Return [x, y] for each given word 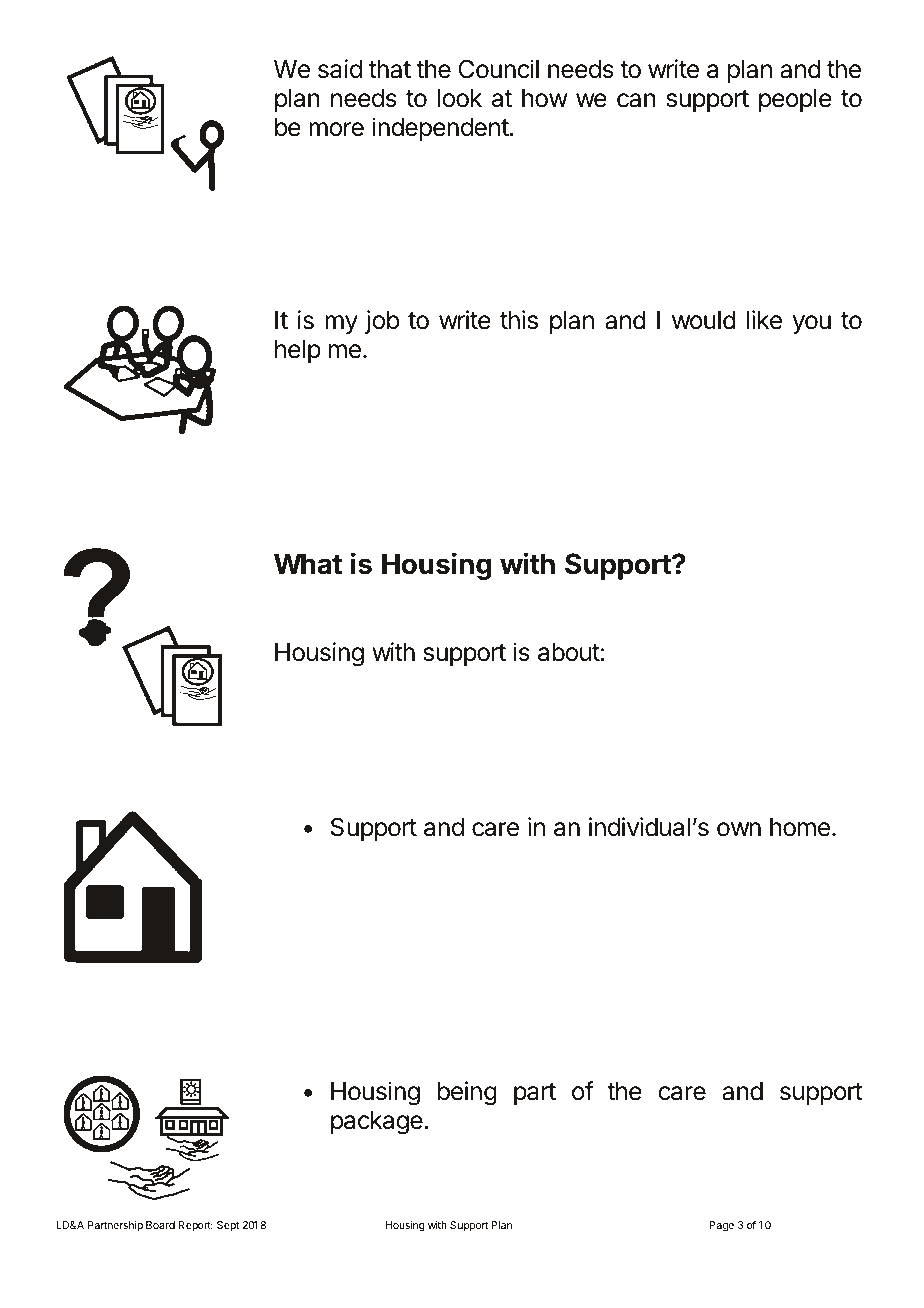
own [739, 829]
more [336, 129]
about [569, 652]
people [795, 100]
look [460, 98]
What [308, 564]
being [467, 1093]
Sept [228, 1226]
